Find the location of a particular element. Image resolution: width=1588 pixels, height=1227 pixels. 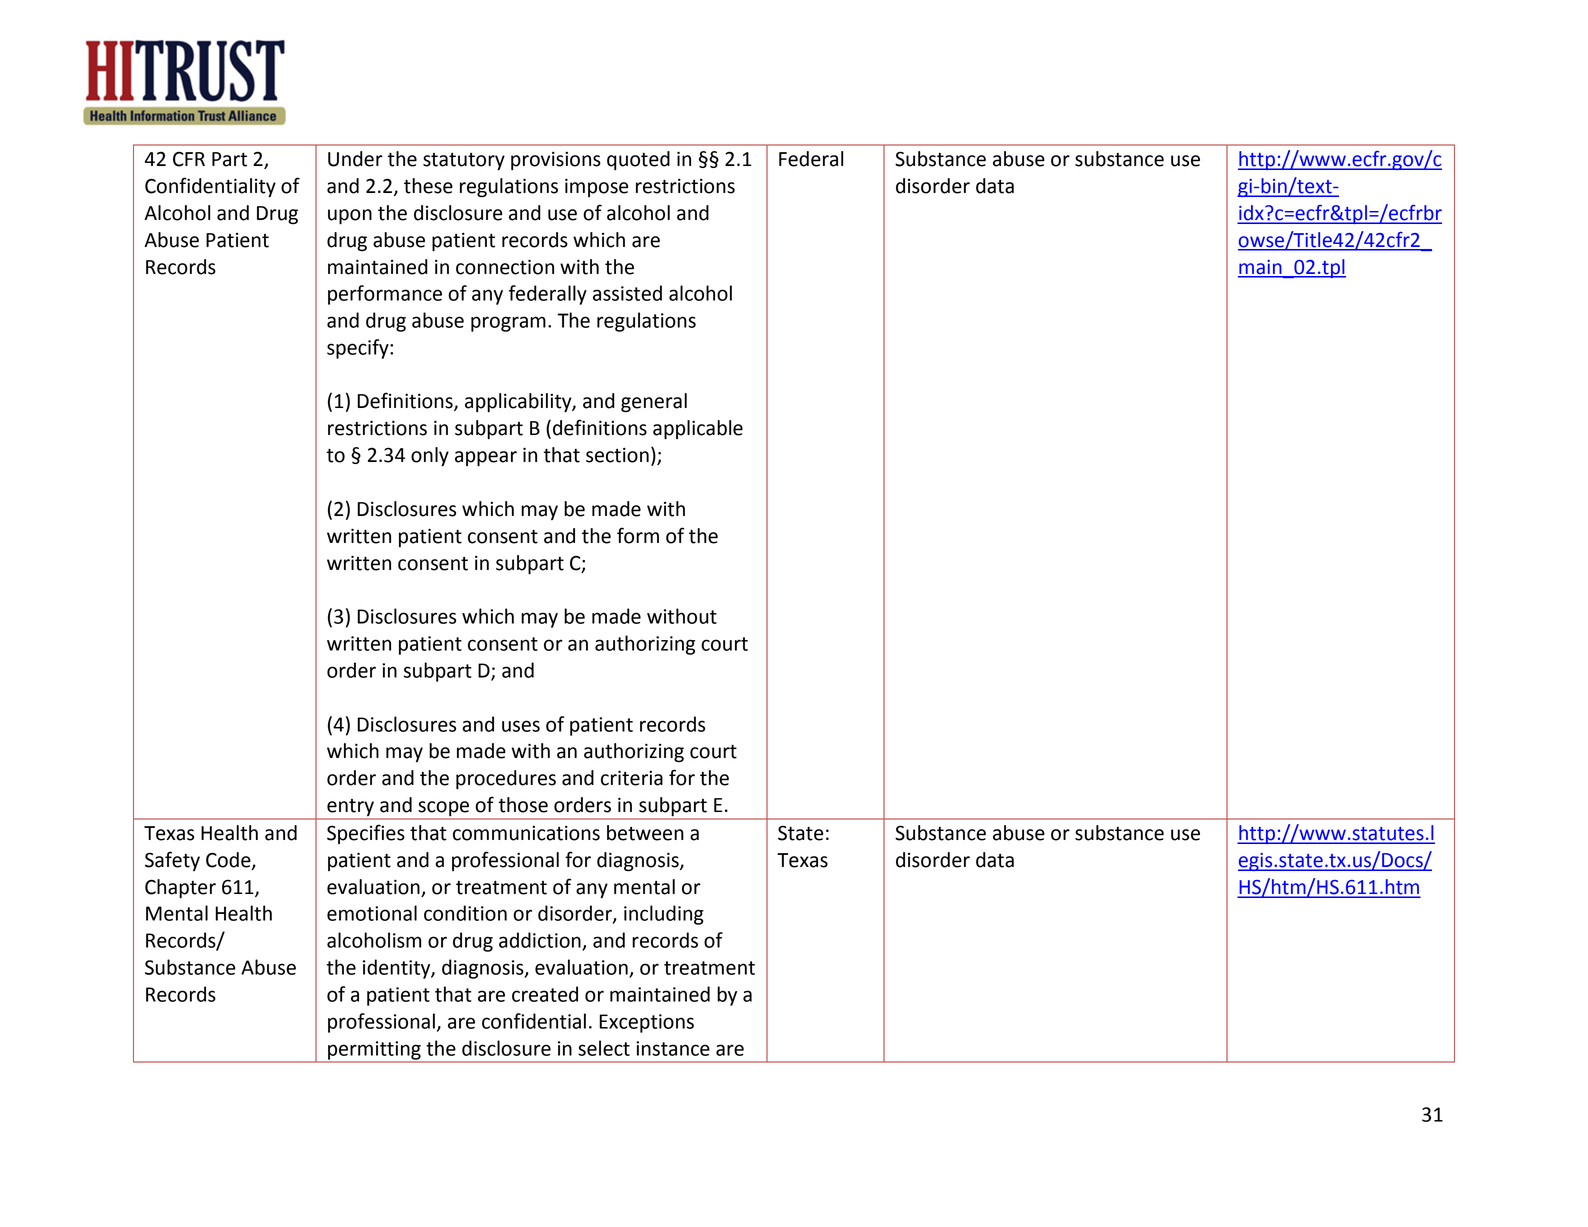

general is located at coordinates (654, 403).
